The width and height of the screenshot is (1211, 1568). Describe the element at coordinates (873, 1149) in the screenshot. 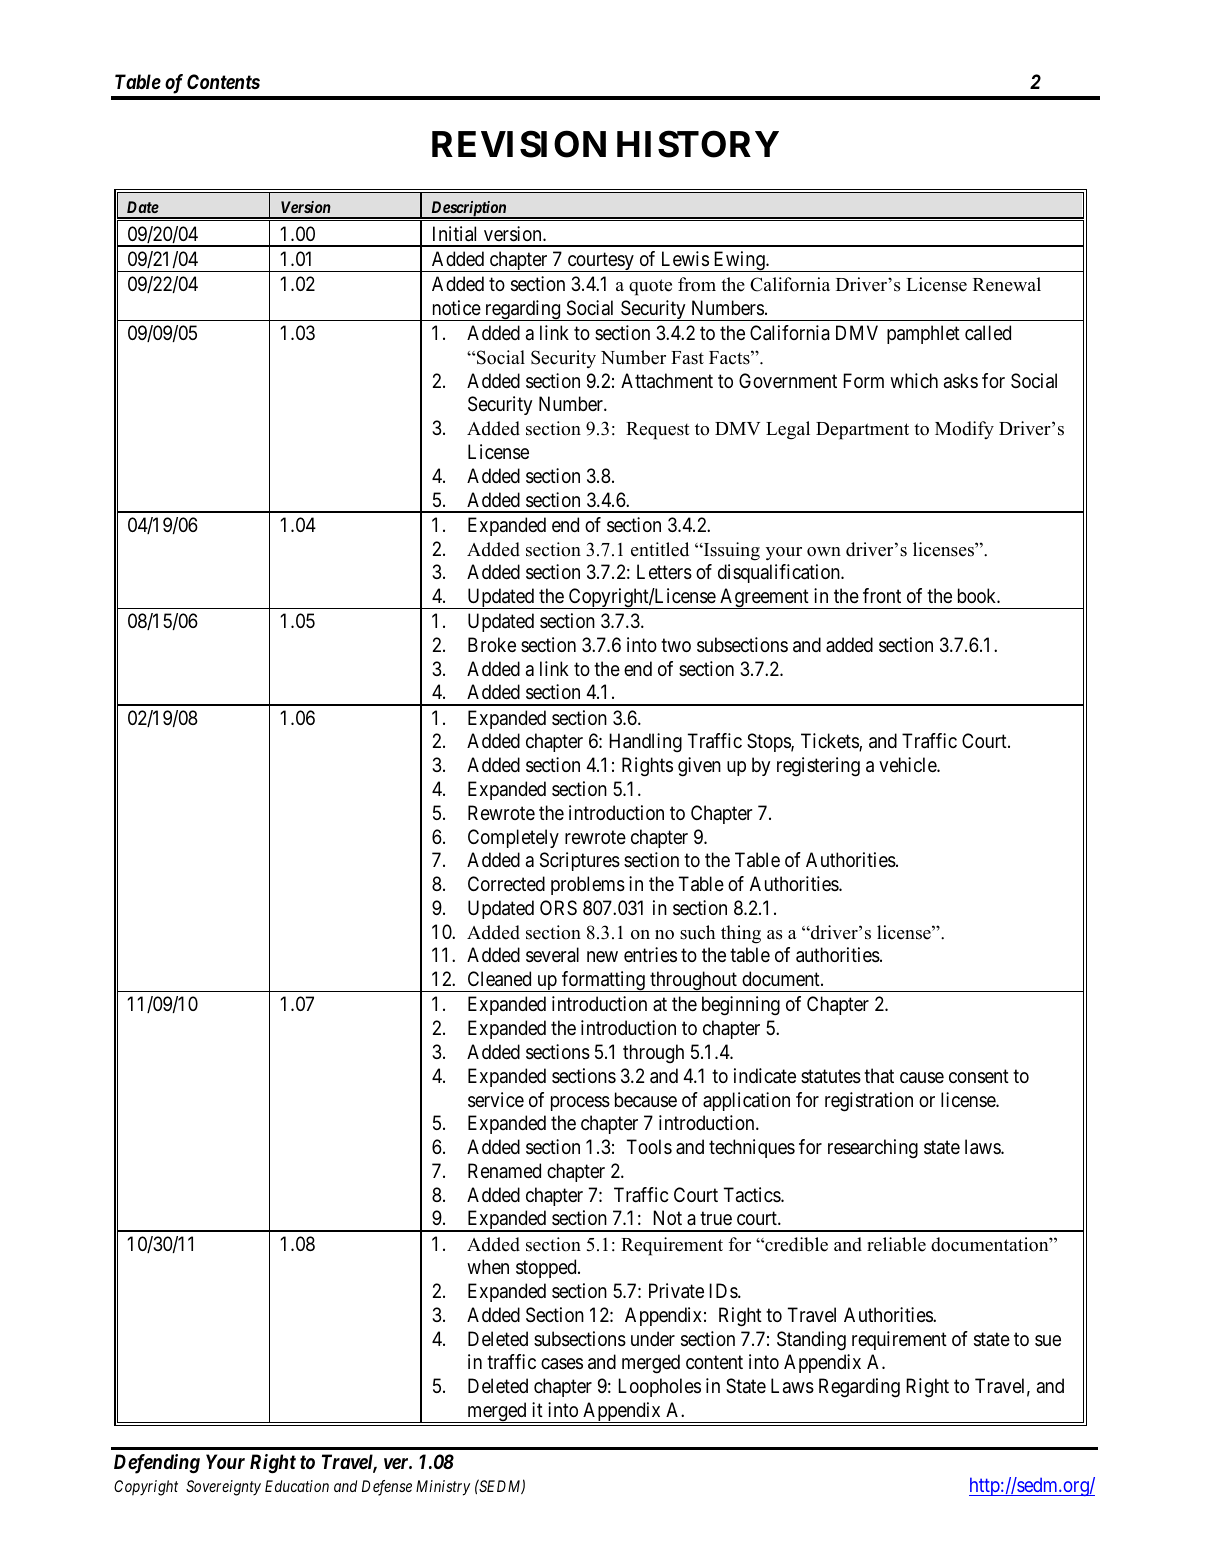

I see `researching` at that location.
